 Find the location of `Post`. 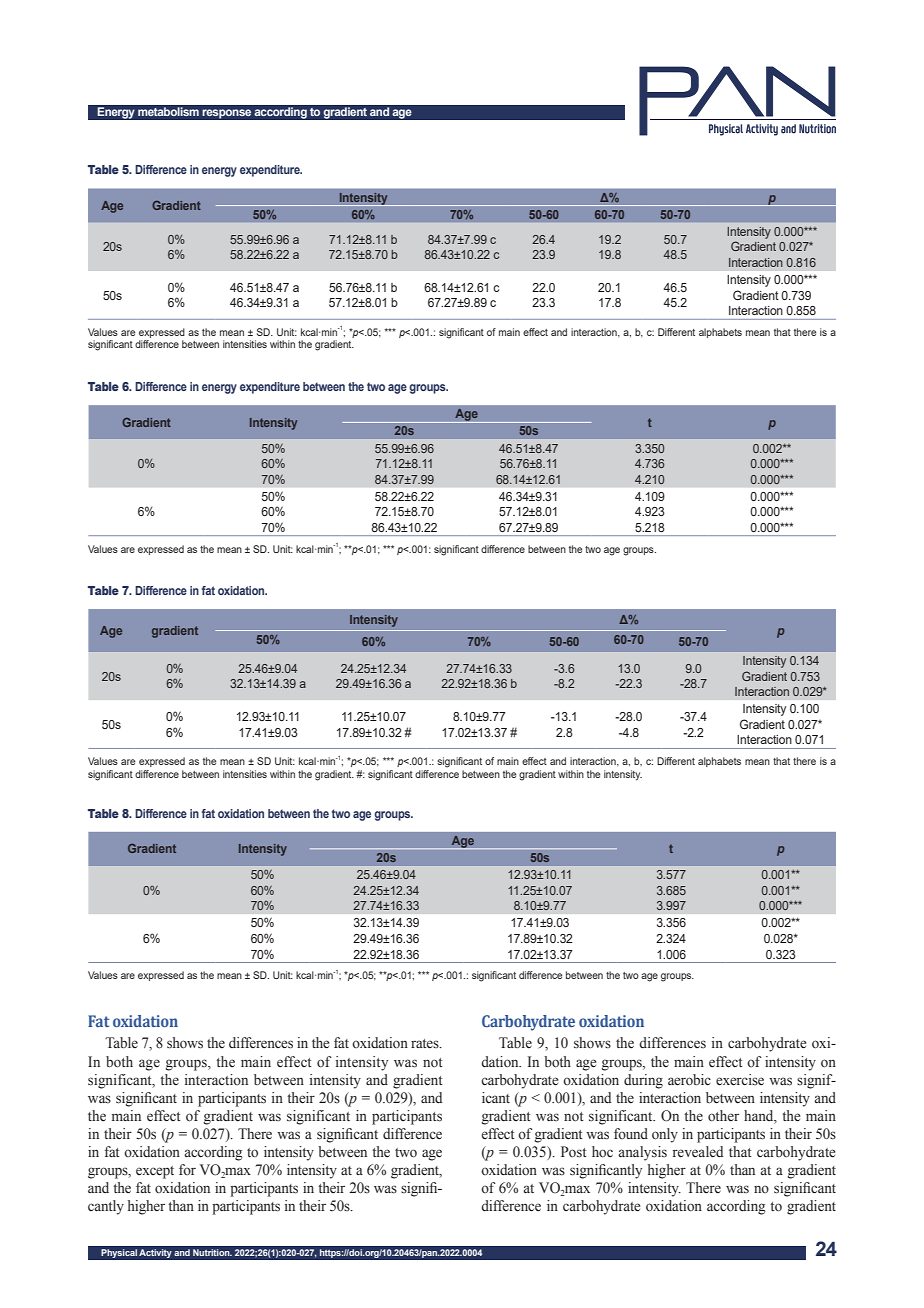

Post is located at coordinates (574, 1152).
